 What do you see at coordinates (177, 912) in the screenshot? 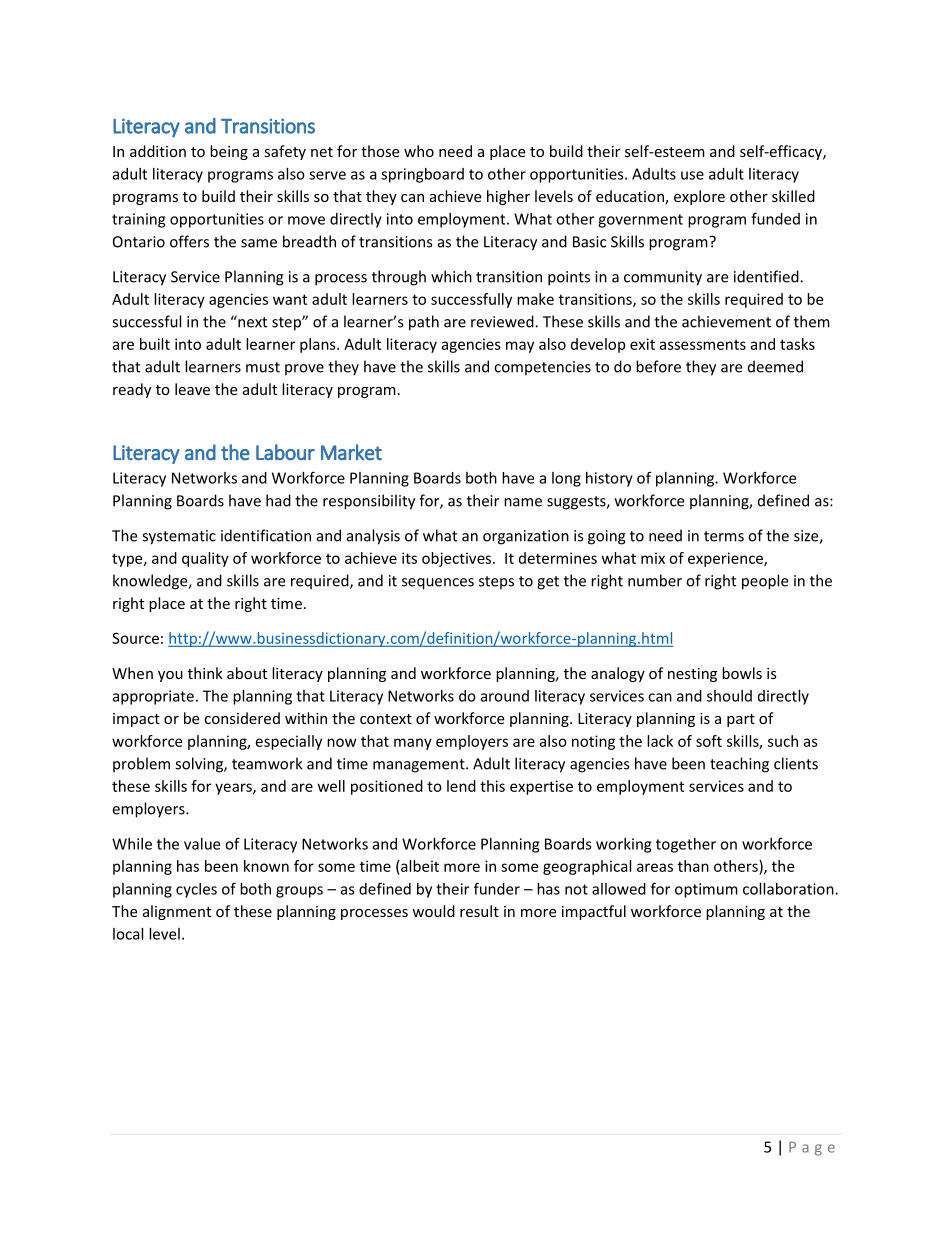
I see `alignment` at bounding box center [177, 912].
